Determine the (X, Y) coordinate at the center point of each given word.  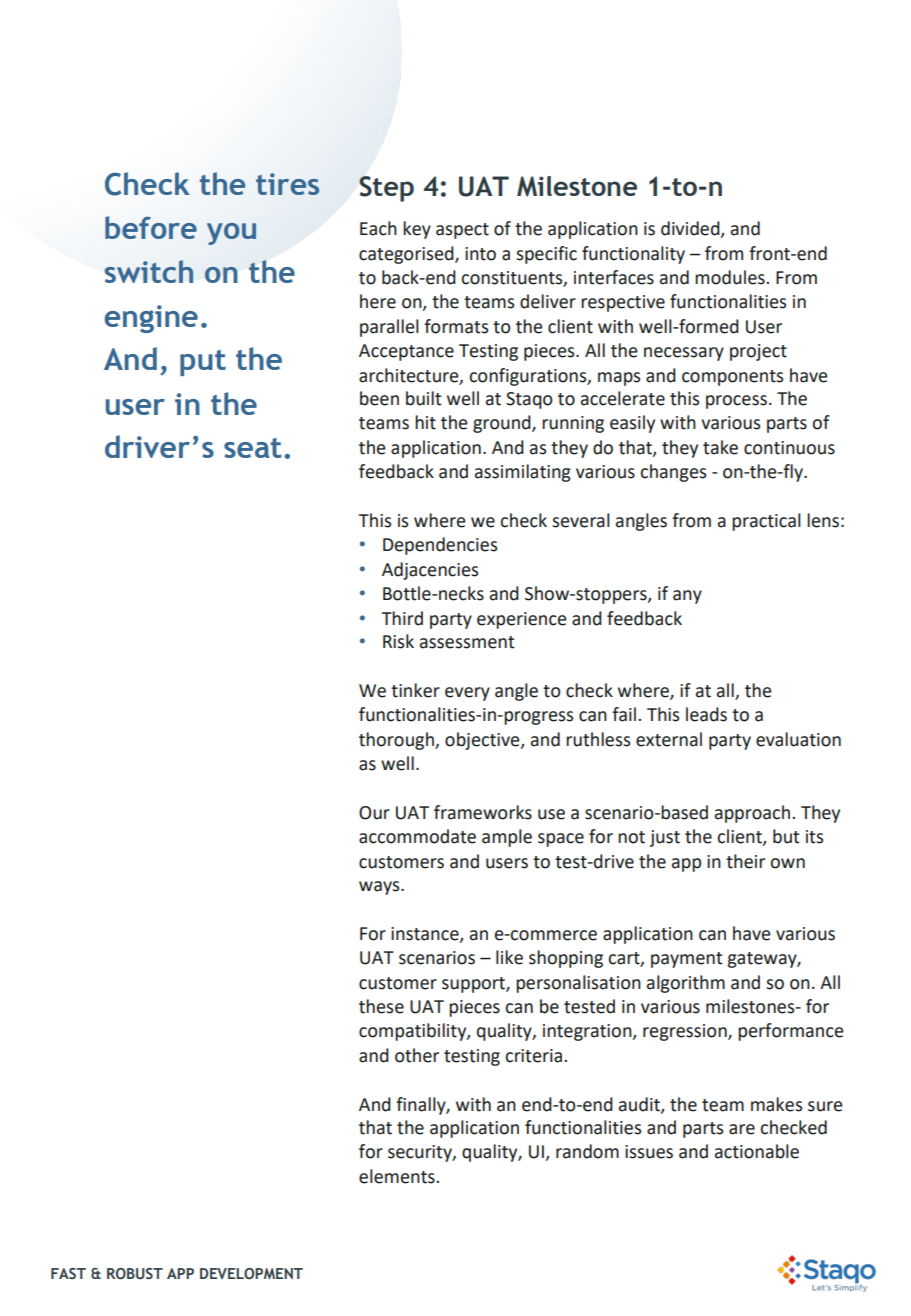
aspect (462, 231)
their (745, 861)
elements (398, 1176)
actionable (757, 1151)
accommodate (417, 836)
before (151, 227)
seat (252, 448)
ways (380, 888)
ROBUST (135, 1273)
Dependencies (440, 546)
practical (766, 522)
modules (731, 277)
